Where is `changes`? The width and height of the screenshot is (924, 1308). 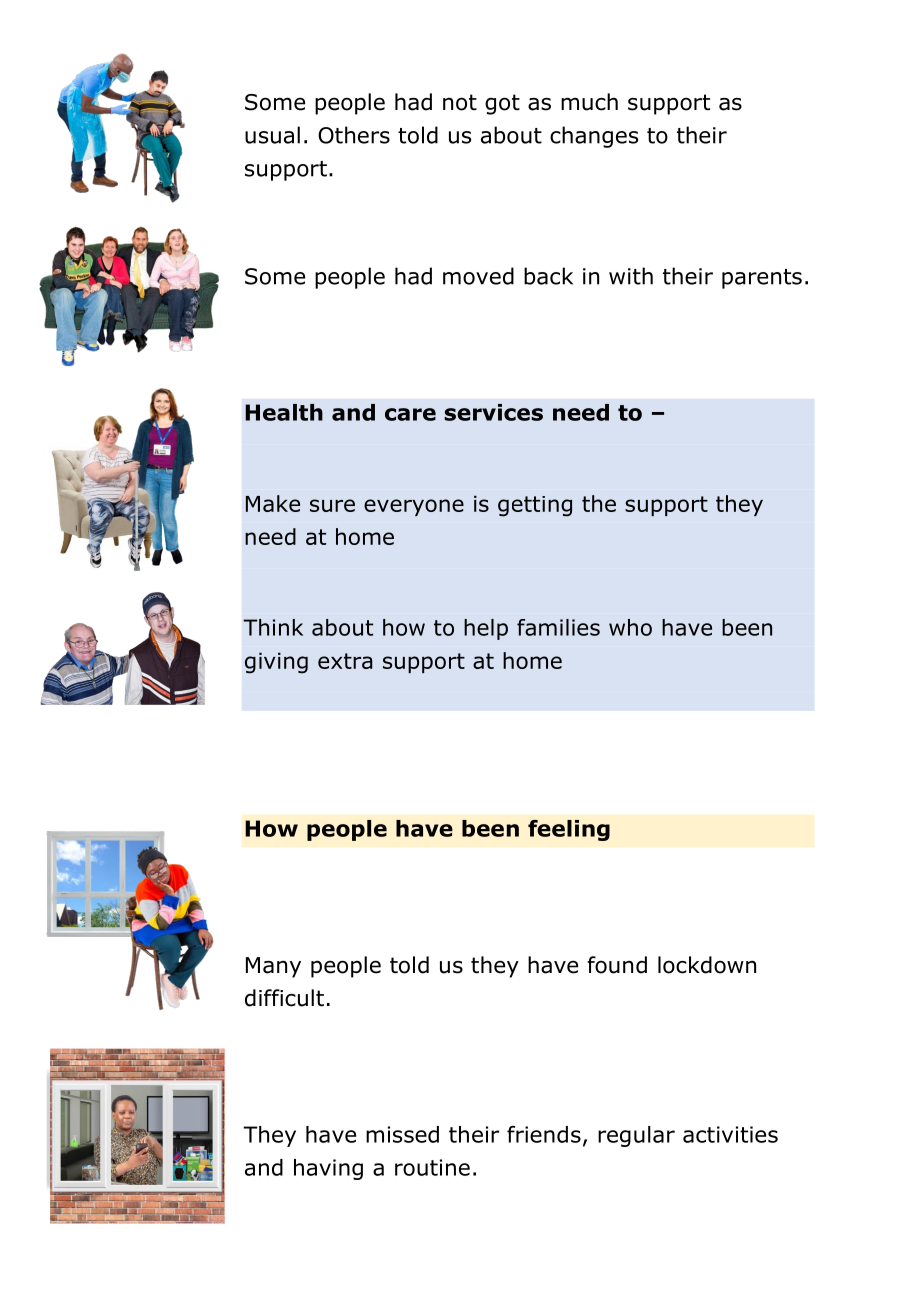
changes is located at coordinates (594, 137).
